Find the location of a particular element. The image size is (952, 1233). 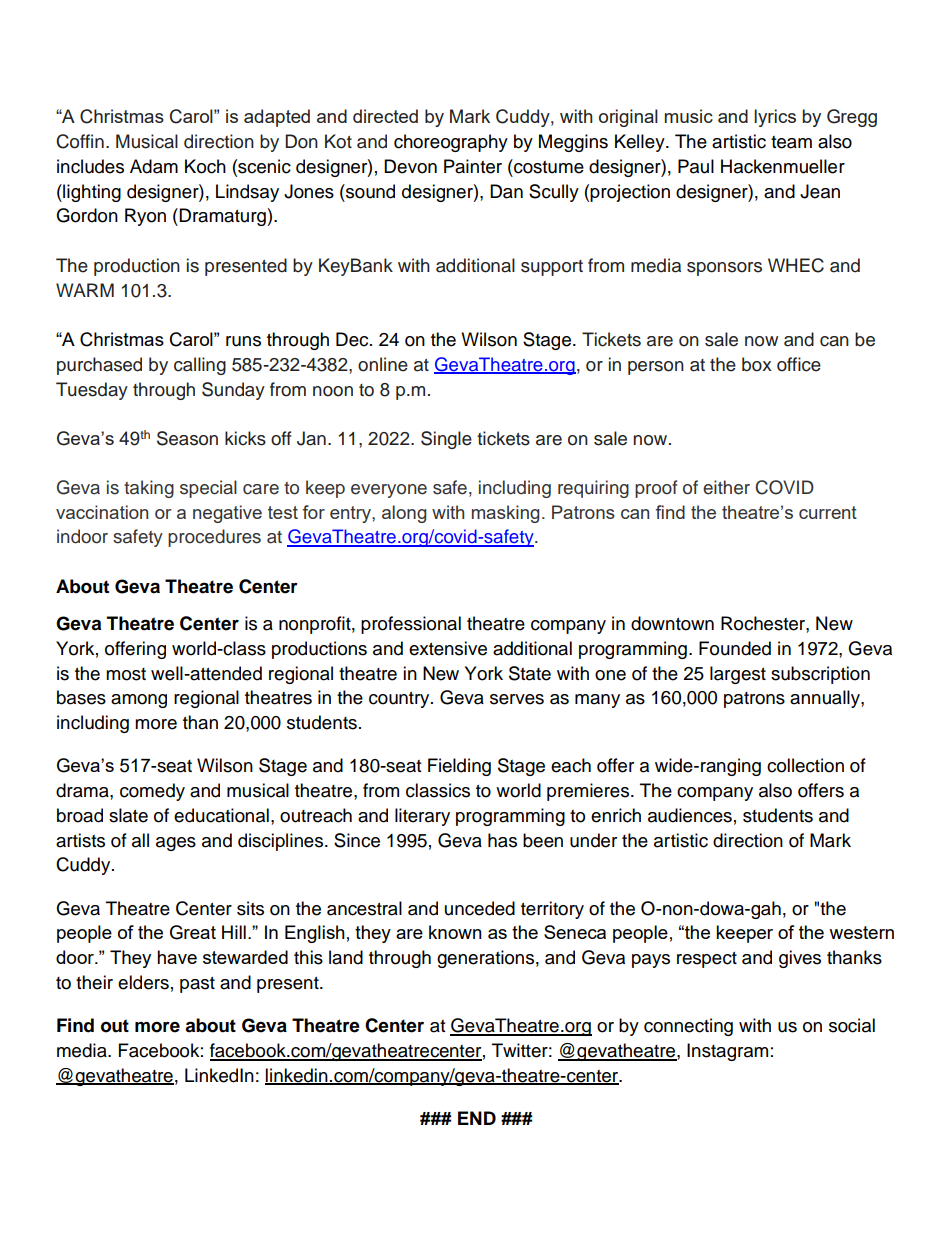

procedures is located at coordinates (214, 538).
